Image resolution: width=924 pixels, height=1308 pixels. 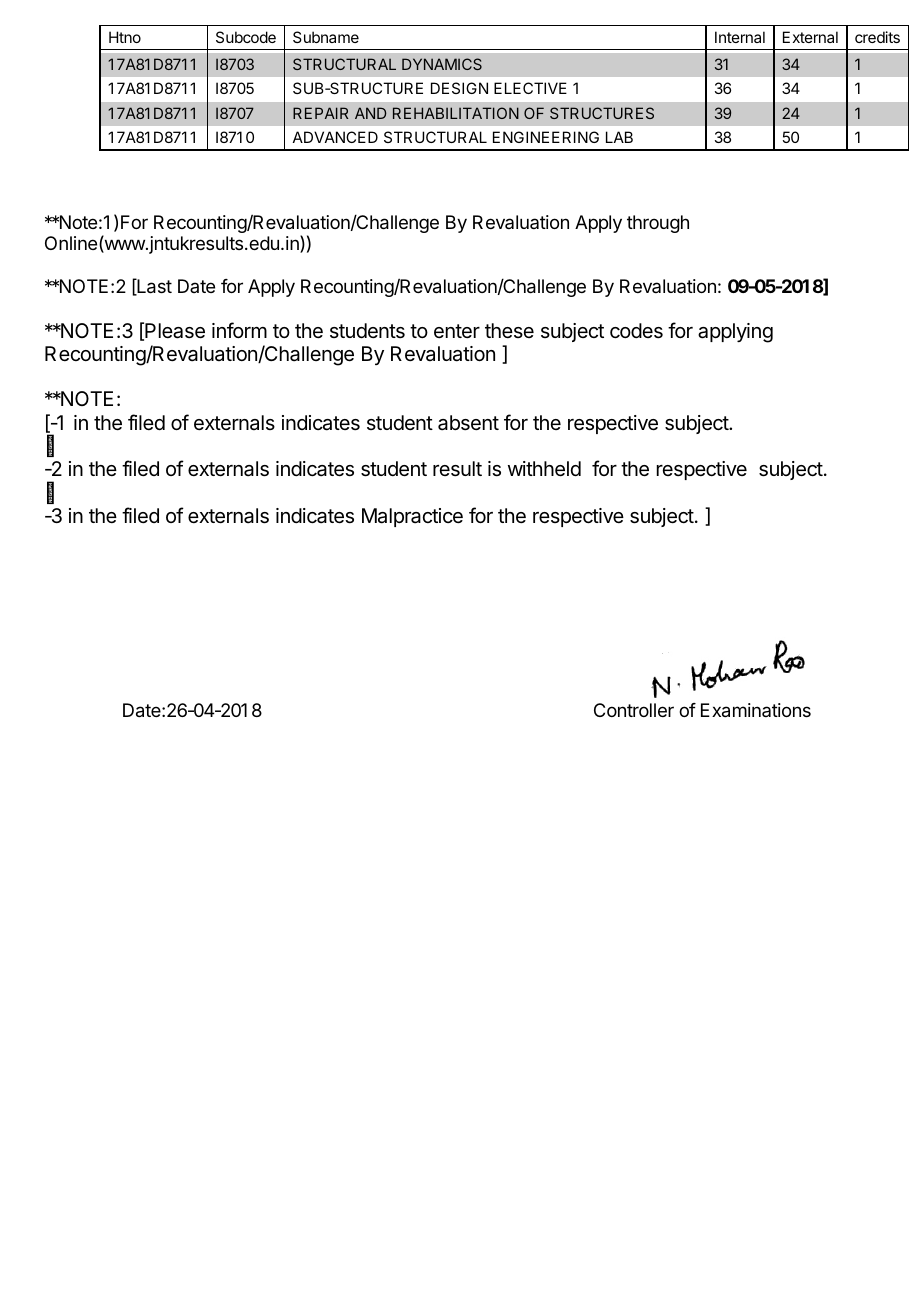 I want to click on inform, so click(x=239, y=330).
